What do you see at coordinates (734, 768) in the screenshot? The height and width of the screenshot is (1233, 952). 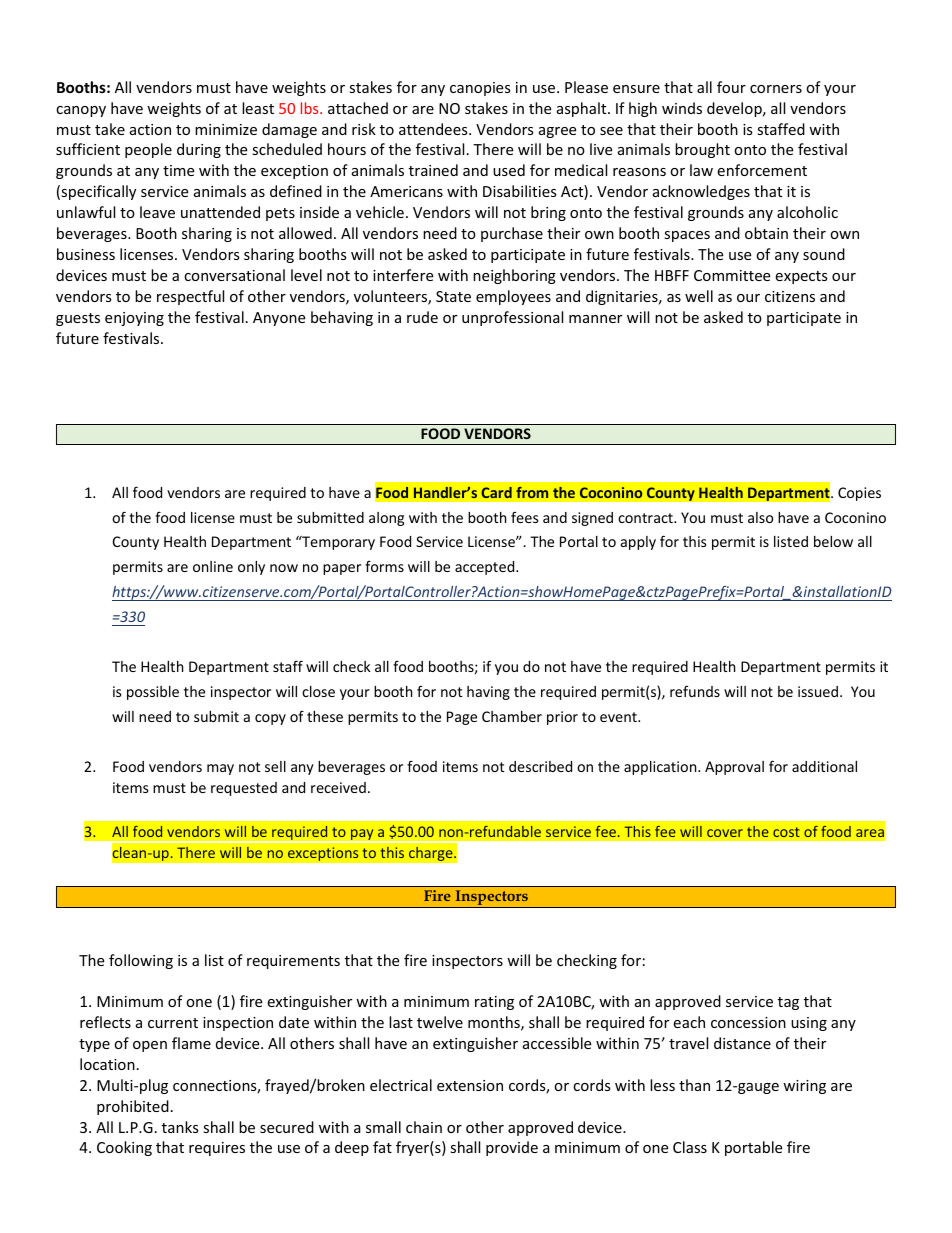 I see `Approval` at bounding box center [734, 768].
